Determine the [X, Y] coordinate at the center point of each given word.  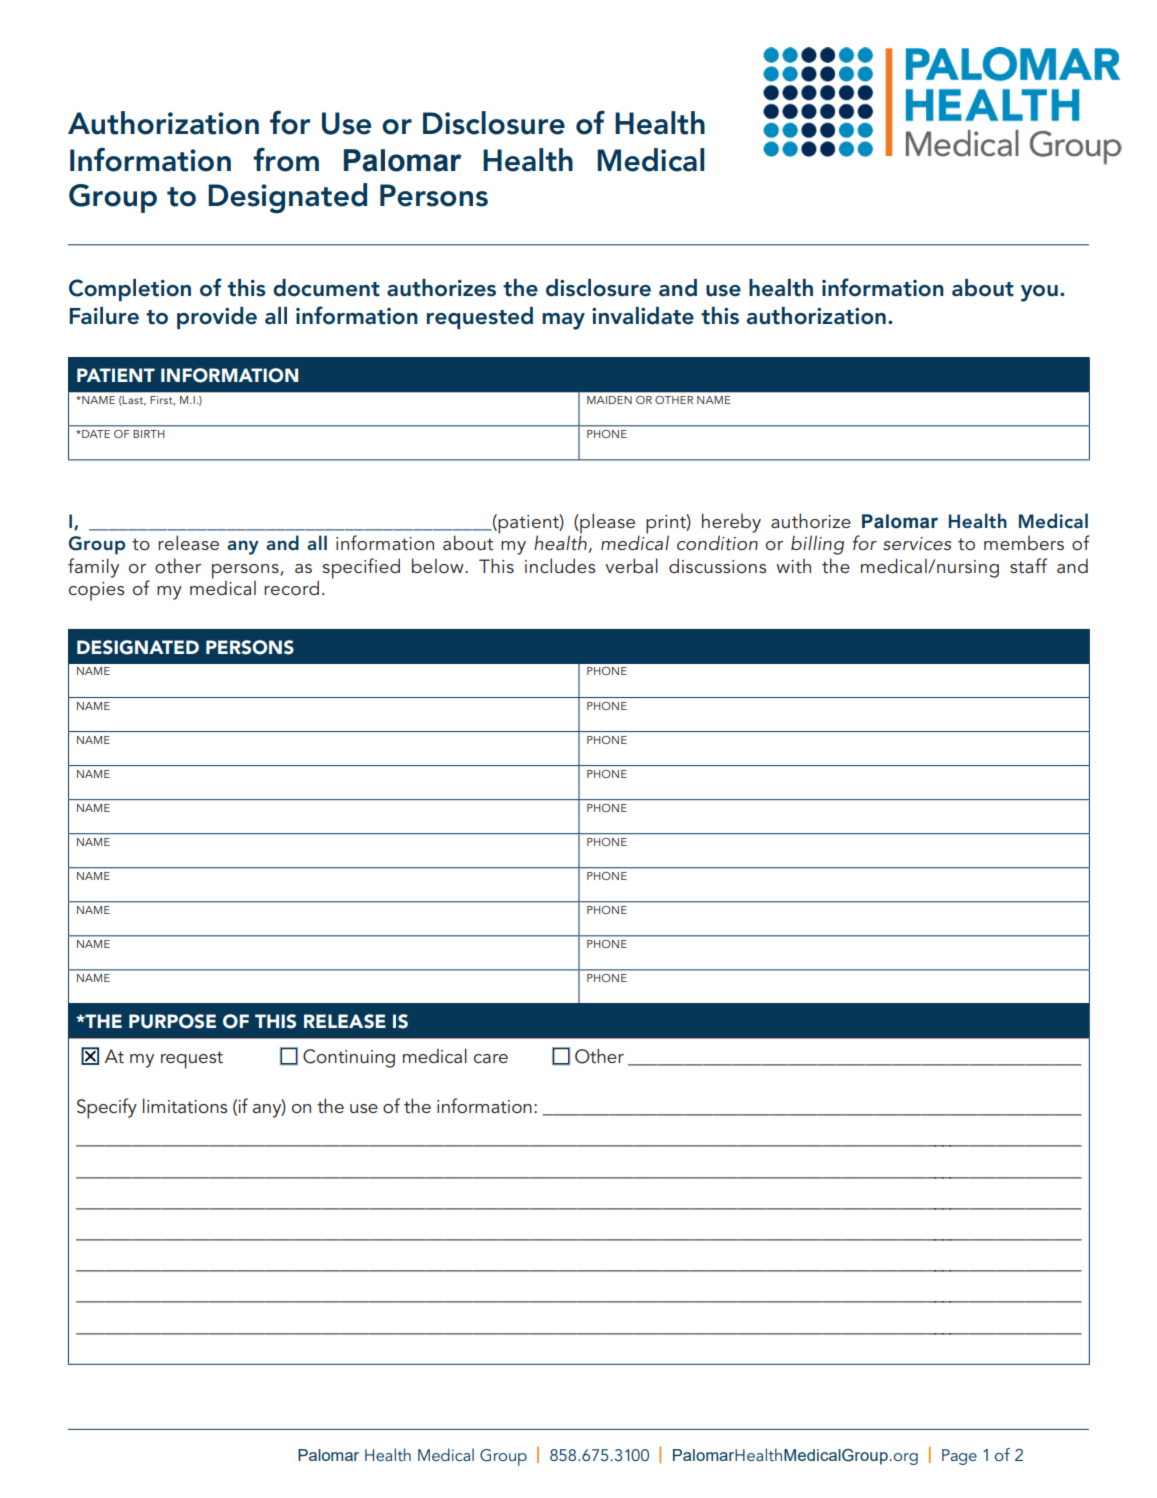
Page [959, 1457]
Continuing [349, 1058]
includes [560, 565]
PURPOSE [172, 1021]
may [563, 321]
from [286, 159]
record [291, 587]
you [1039, 293]
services [917, 543]
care [491, 1058]
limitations [185, 1106]
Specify [107, 1108]
